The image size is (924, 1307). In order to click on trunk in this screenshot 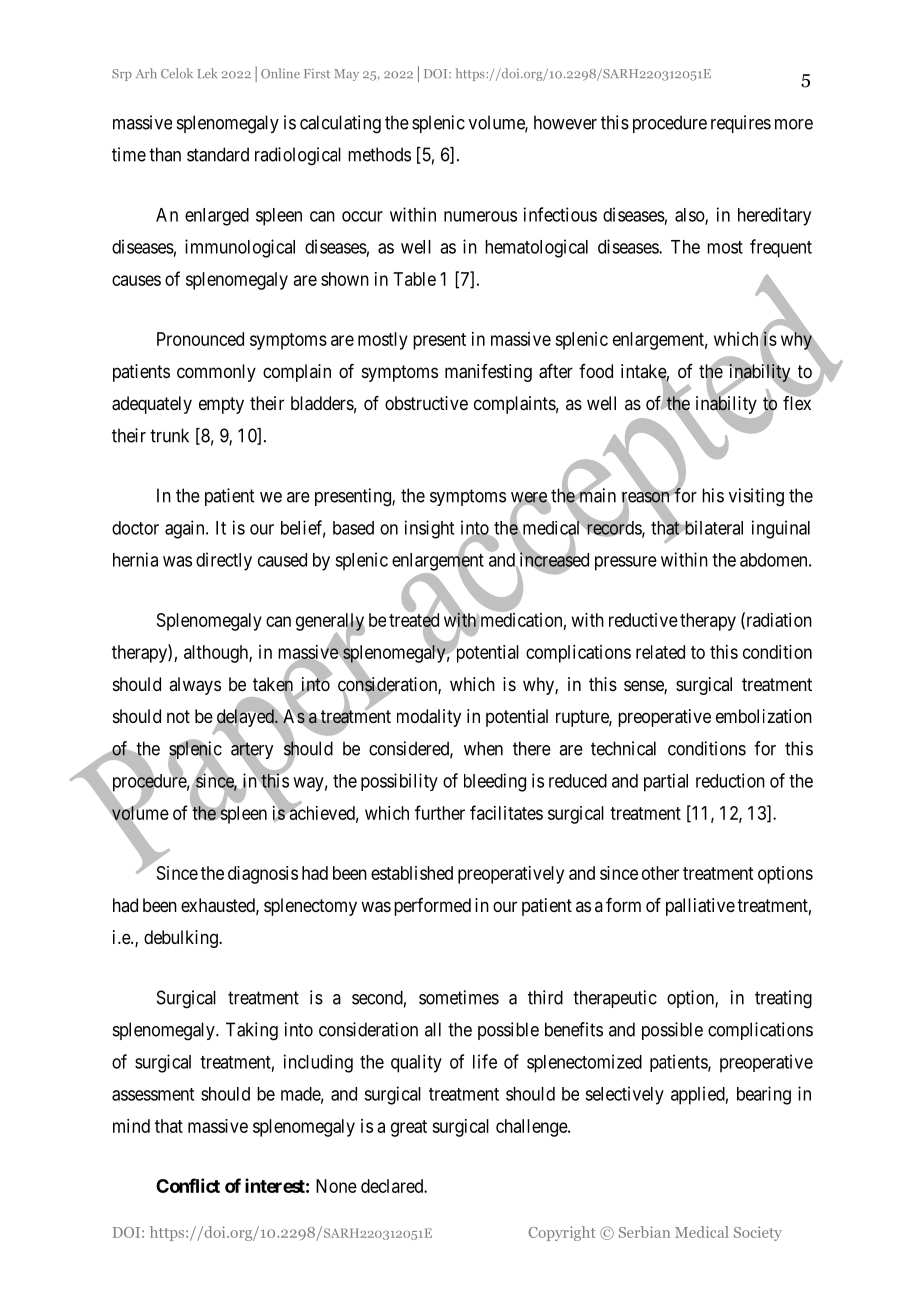, I will do `click(169, 435)`.
